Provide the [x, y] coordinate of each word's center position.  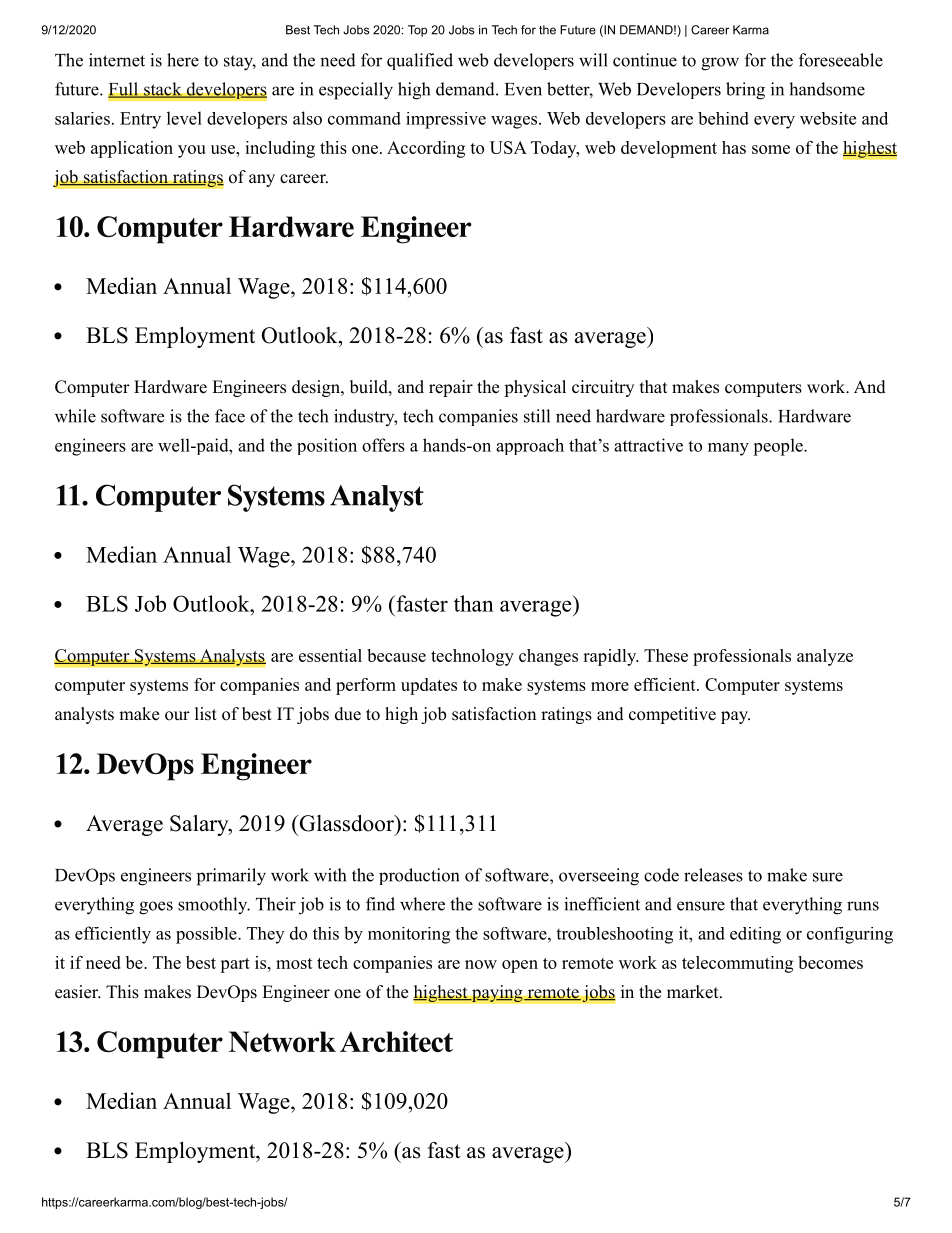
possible [207, 935]
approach [530, 446]
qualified [420, 61]
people [779, 447]
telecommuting [737, 964]
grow [720, 64]
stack [163, 90]
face [230, 416]
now [481, 964]
